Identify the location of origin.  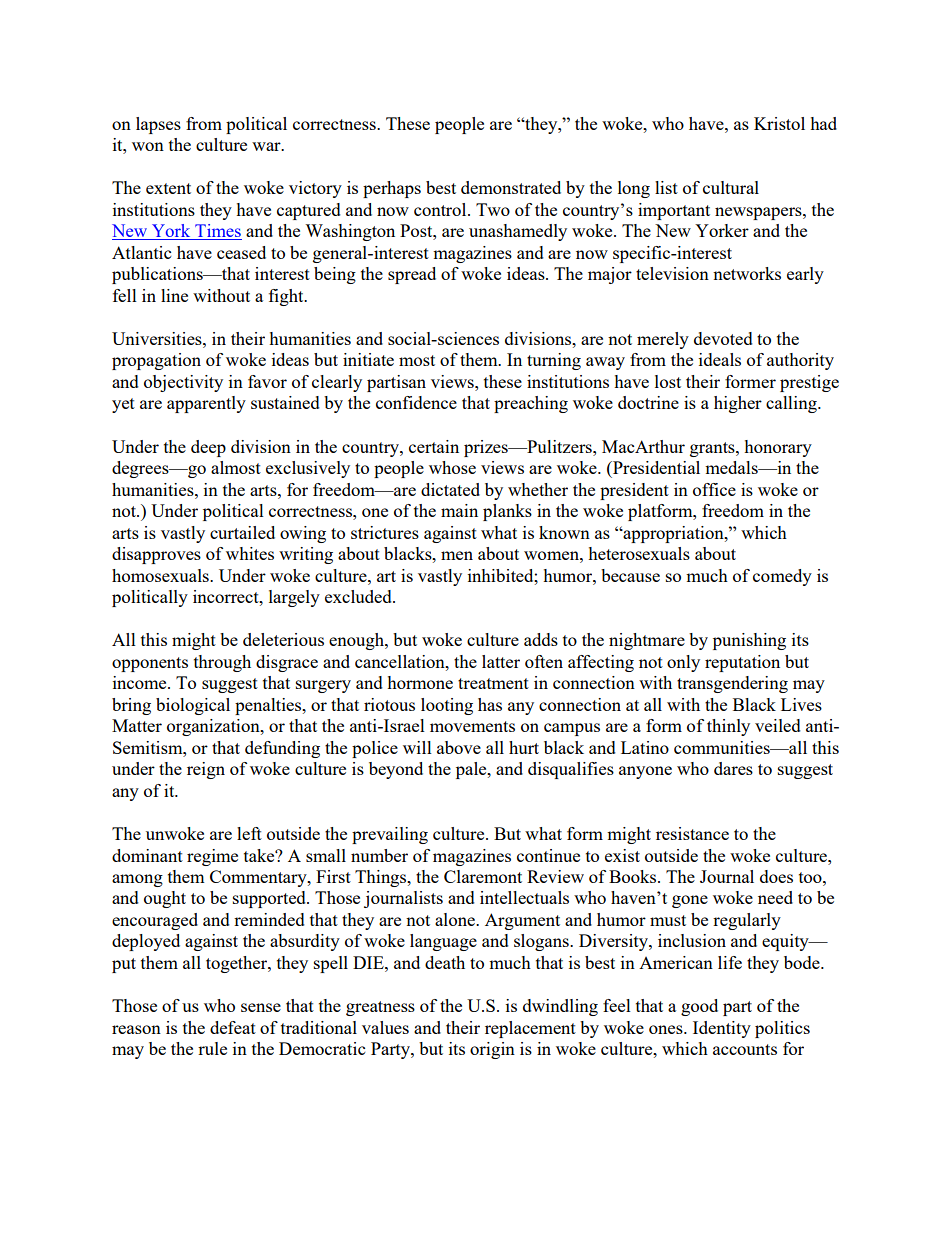
(492, 1050).
